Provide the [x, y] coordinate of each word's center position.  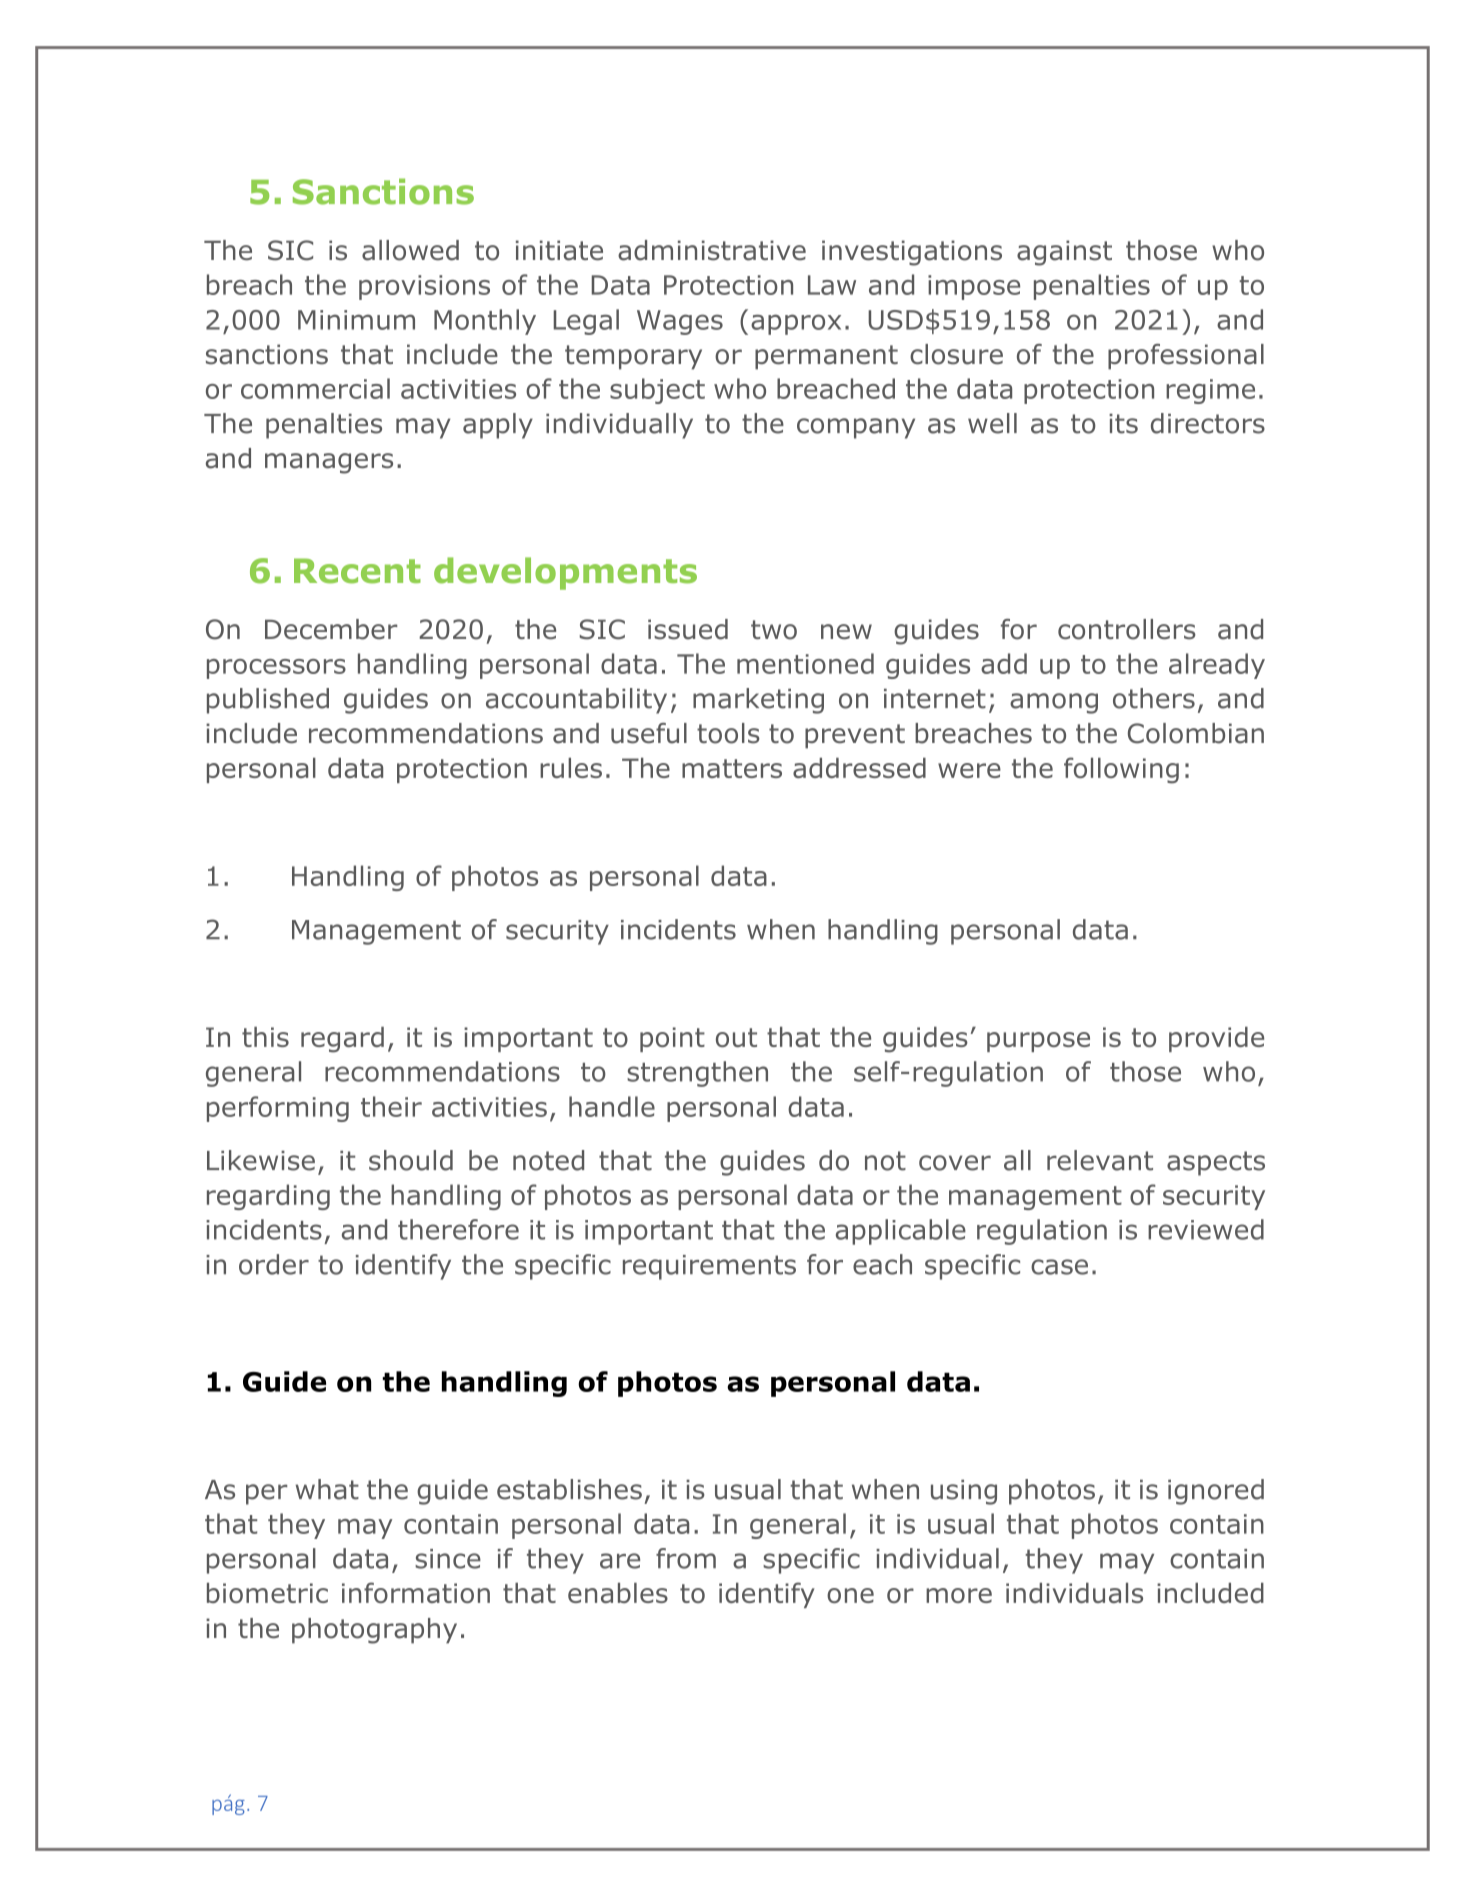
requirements [709, 1267]
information [416, 1592]
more [959, 1595]
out [736, 1037]
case [1059, 1267]
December [331, 629]
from [686, 1558]
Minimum [356, 320]
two [774, 630]
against [1064, 253]
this [265, 1037]
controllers [1127, 629]
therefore [458, 1229]
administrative [712, 250]
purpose [1038, 1042]
